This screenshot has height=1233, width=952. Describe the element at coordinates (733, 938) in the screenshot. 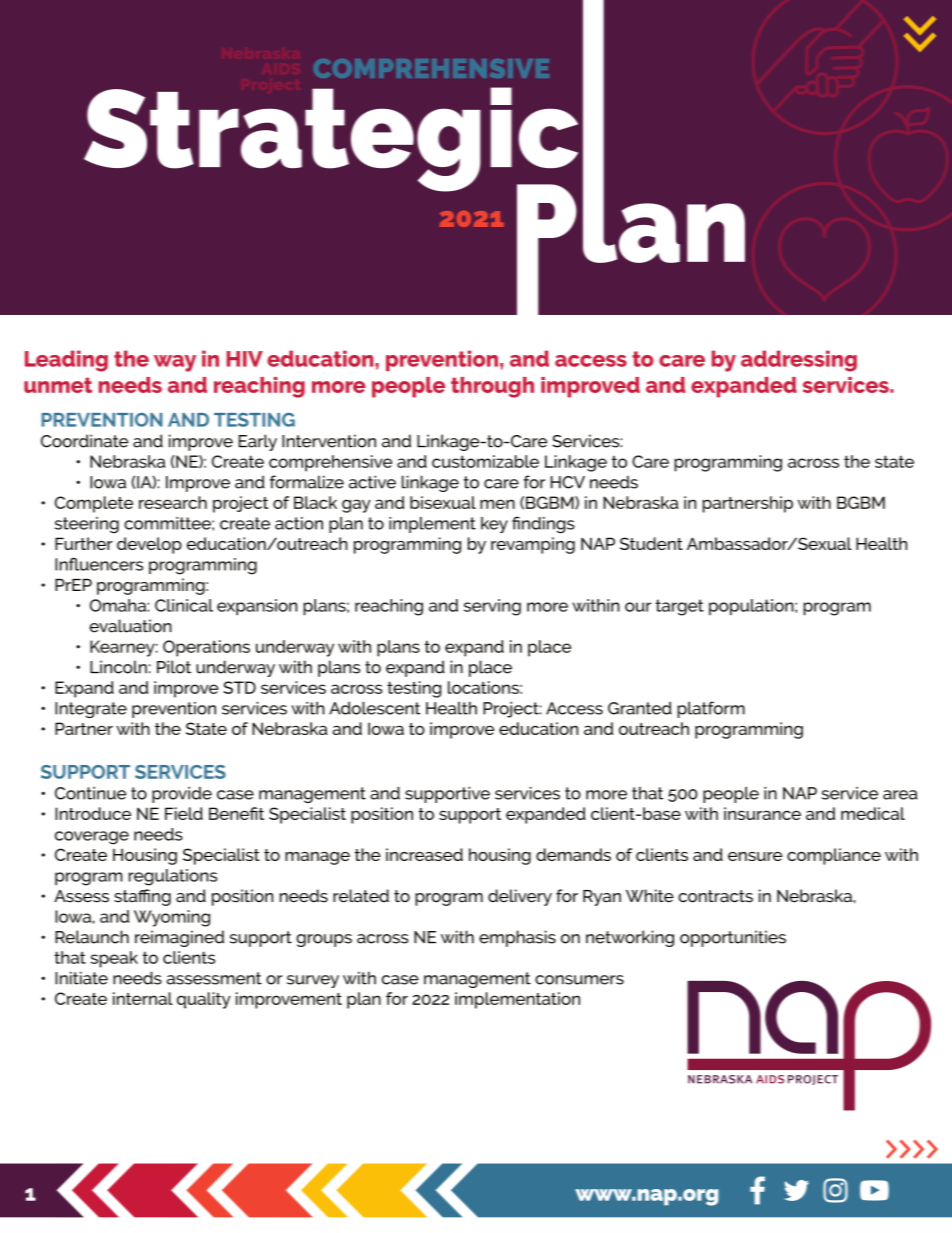

I see `opportunities` at that location.
